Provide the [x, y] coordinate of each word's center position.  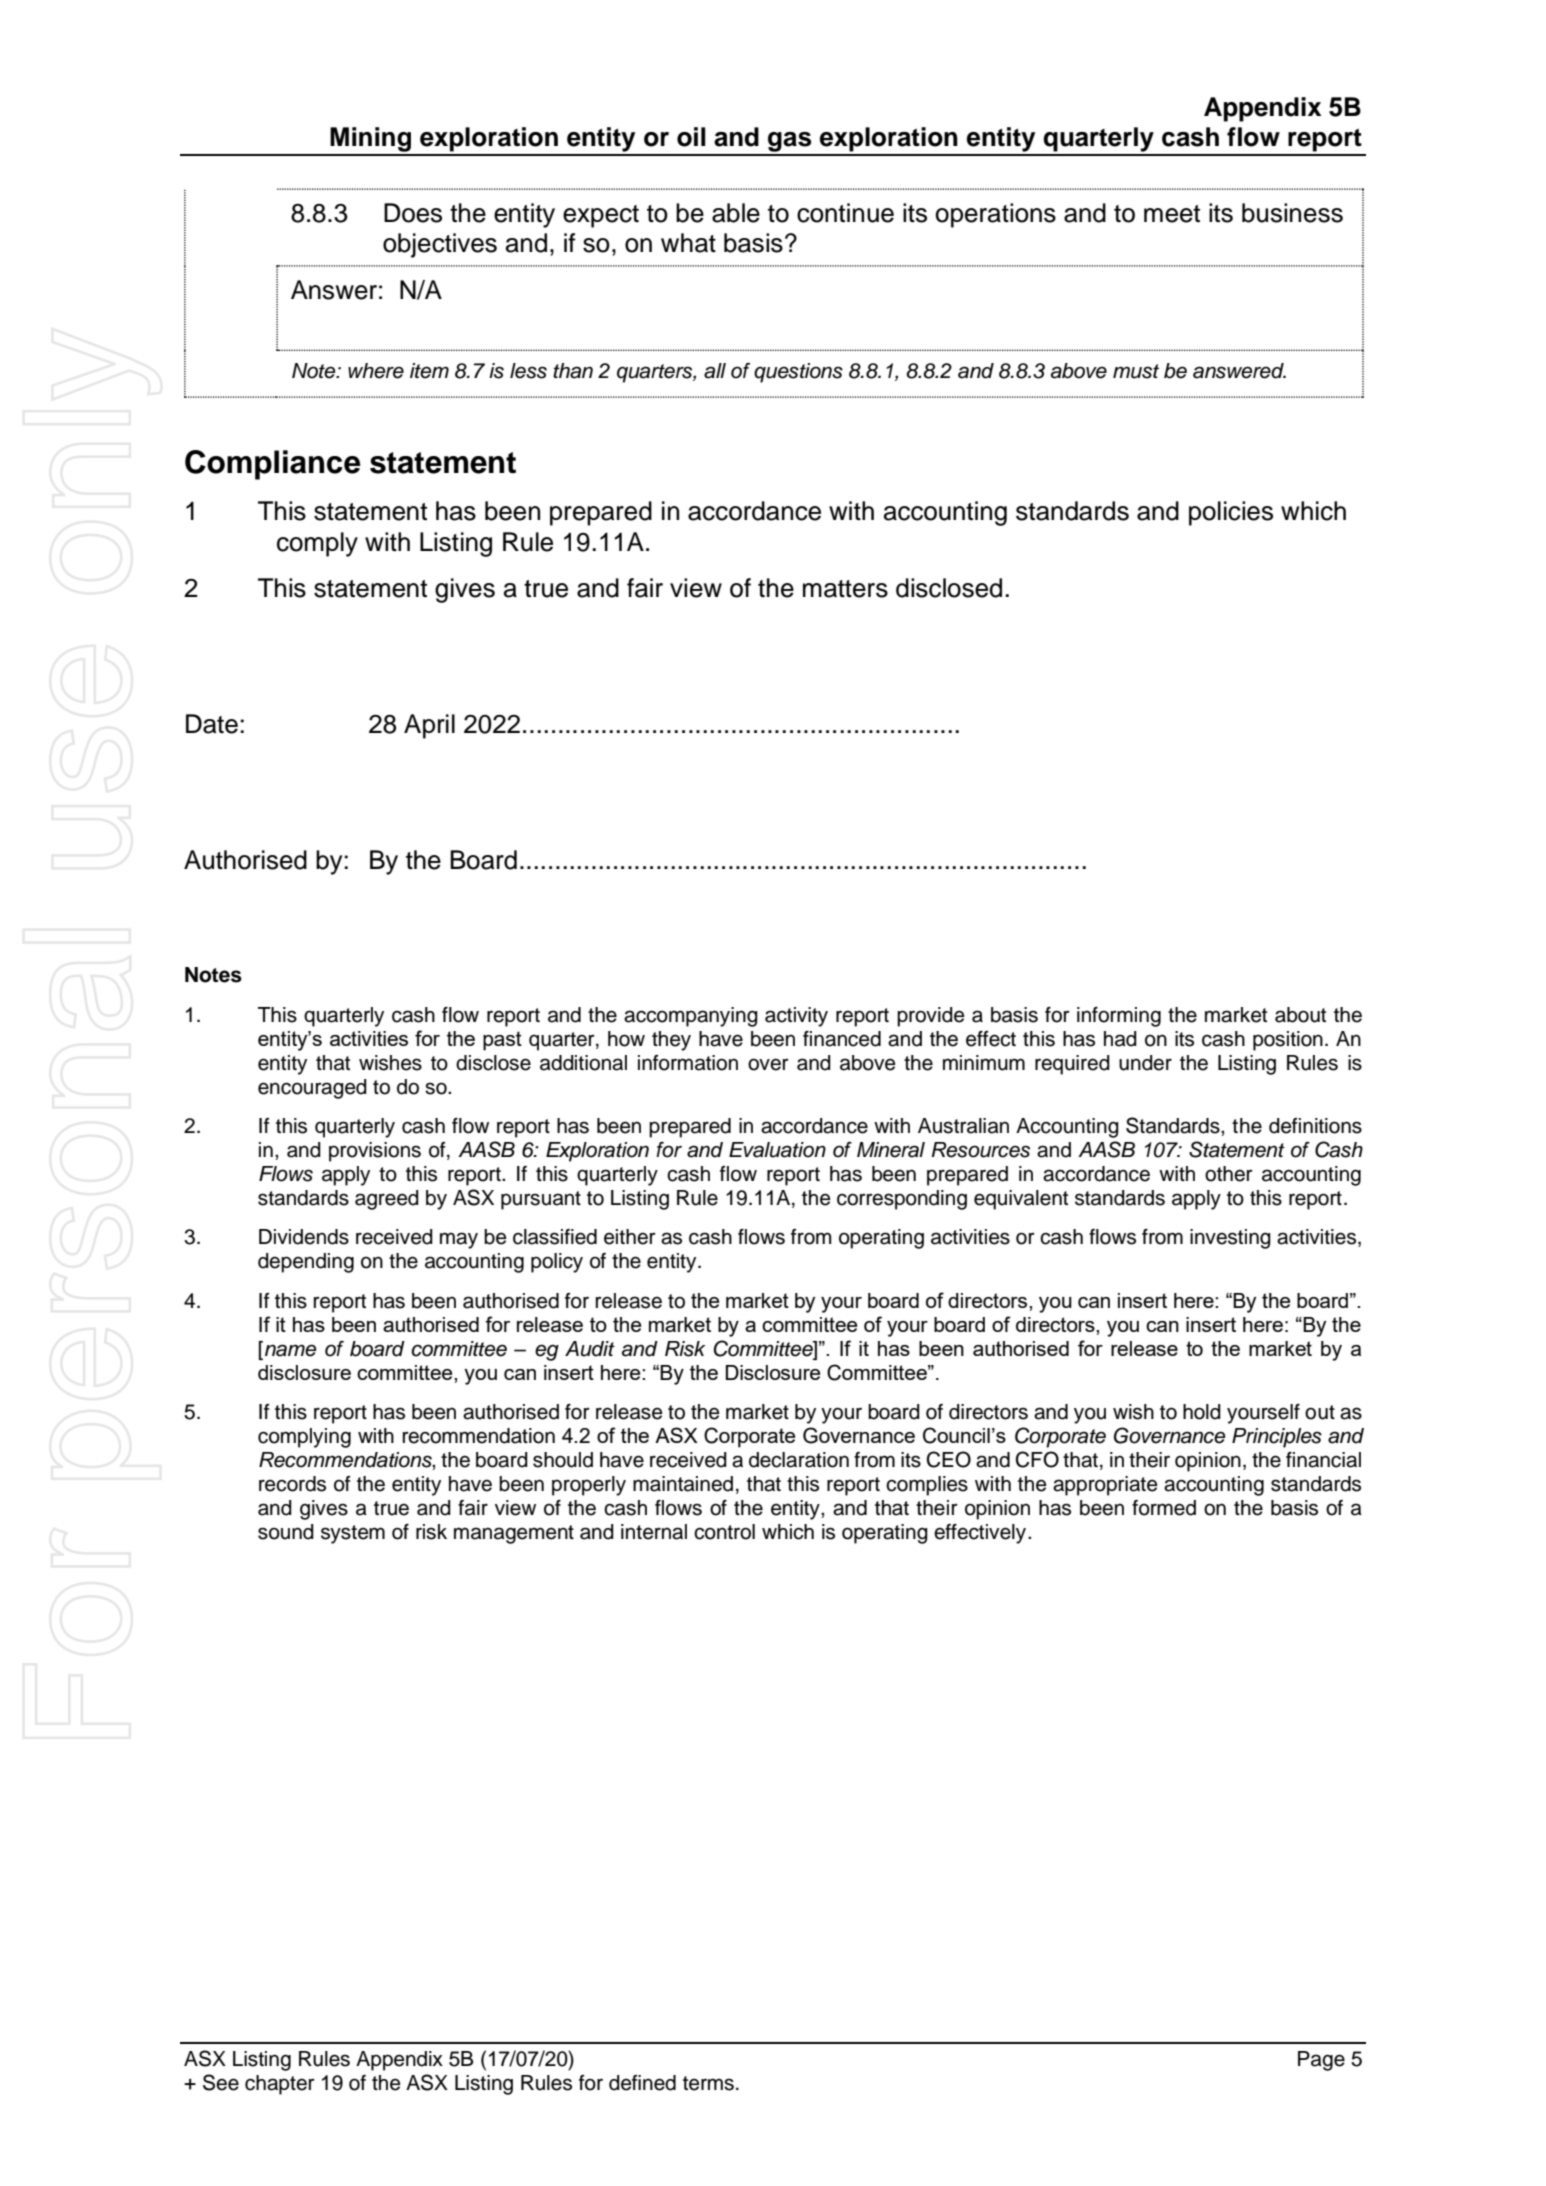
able [736, 213]
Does [413, 213]
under [1145, 1063]
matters [845, 589]
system [353, 1534]
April [429, 726]
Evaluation [777, 1150]
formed [1164, 1508]
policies [1231, 513]
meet [1172, 214]
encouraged [312, 1089]
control [724, 1532]
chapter [280, 2085]
